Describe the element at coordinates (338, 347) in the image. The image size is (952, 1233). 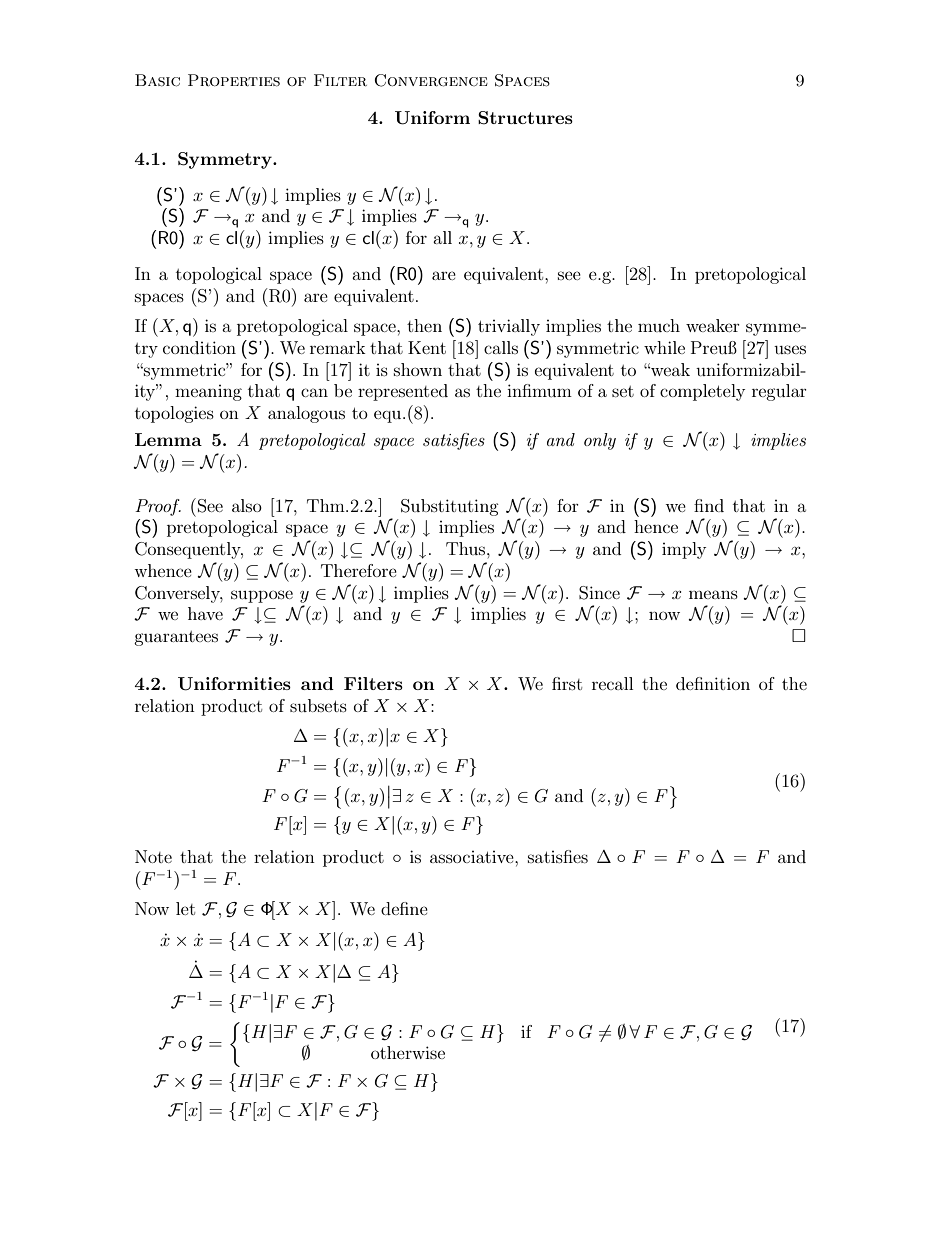
I see `remark` at that location.
